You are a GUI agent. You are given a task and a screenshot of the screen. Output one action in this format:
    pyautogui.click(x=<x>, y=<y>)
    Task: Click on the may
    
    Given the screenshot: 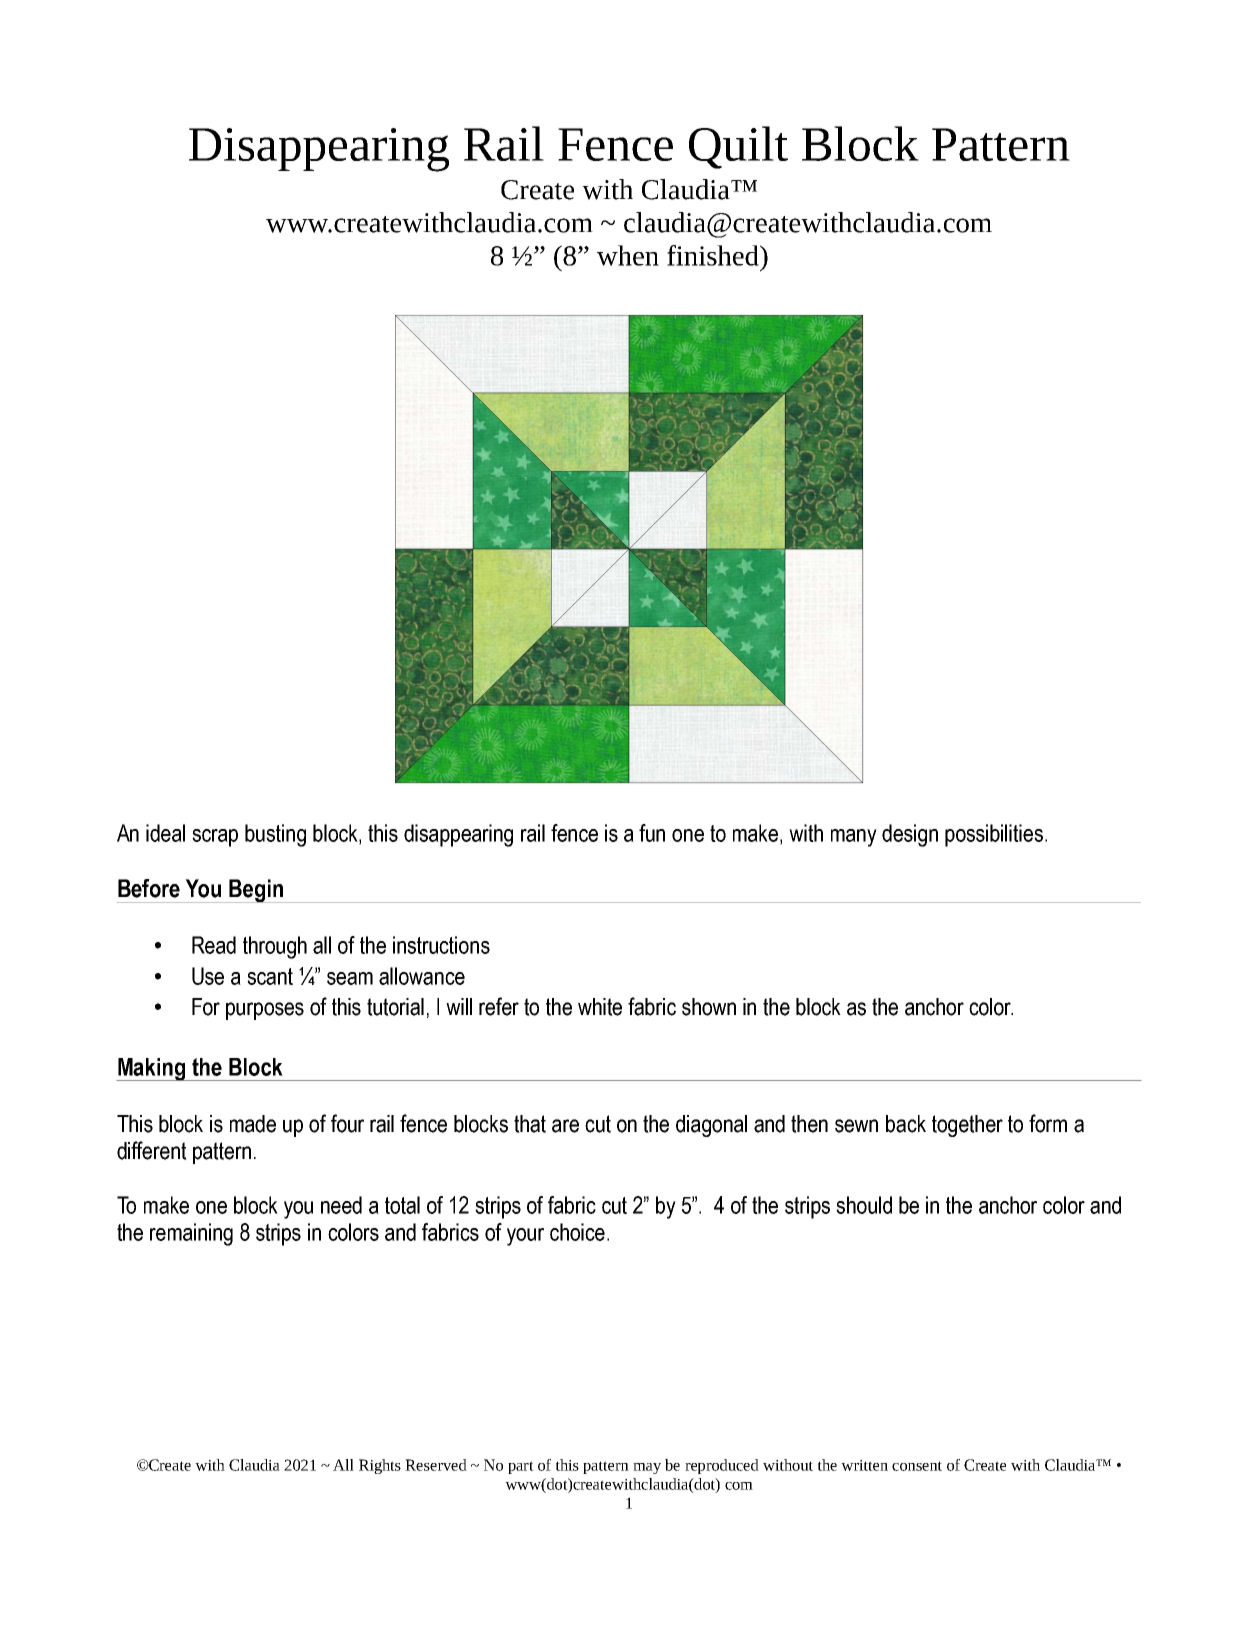 What is the action you would take?
    pyautogui.click(x=647, y=1468)
